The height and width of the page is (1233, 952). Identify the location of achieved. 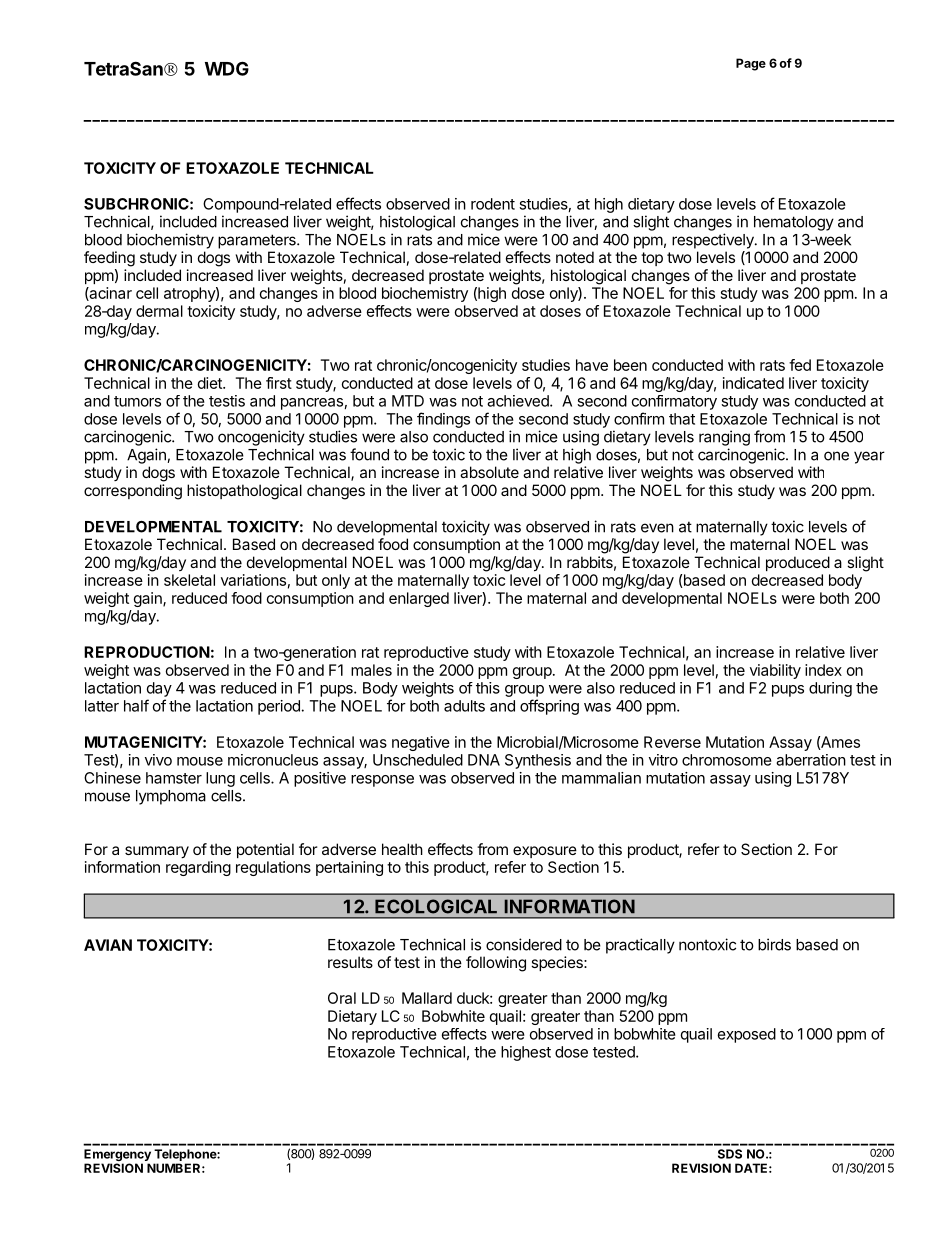
(519, 401).
